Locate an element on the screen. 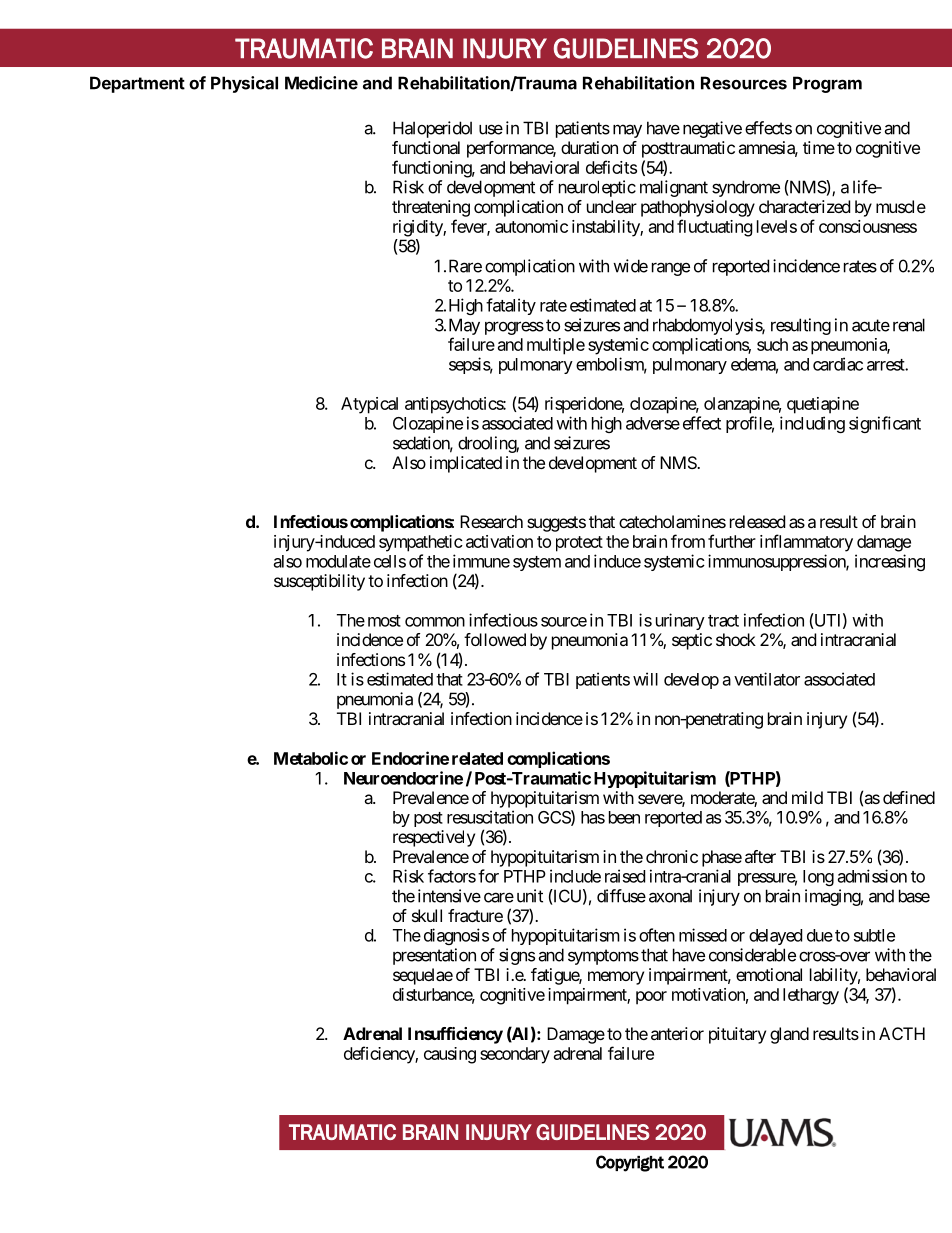 This screenshot has width=952, height=1233. shock is located at coordinates (736, 639).
